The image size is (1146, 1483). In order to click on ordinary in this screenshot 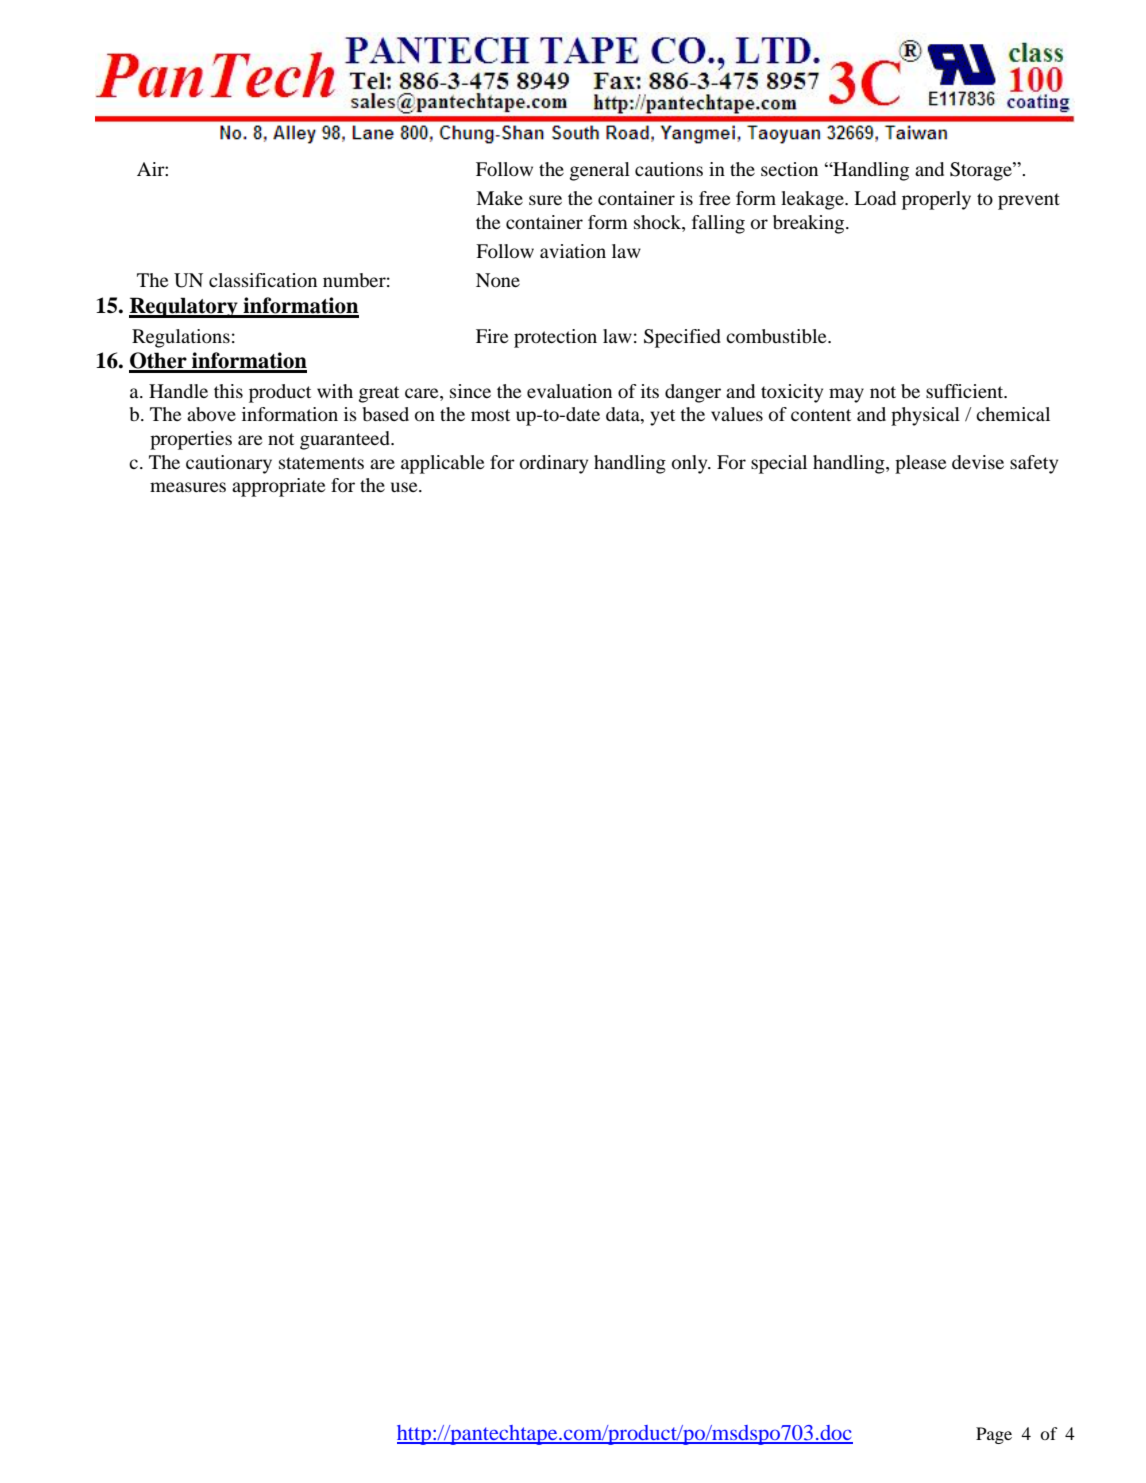, I will do `click(554, 464)`.
